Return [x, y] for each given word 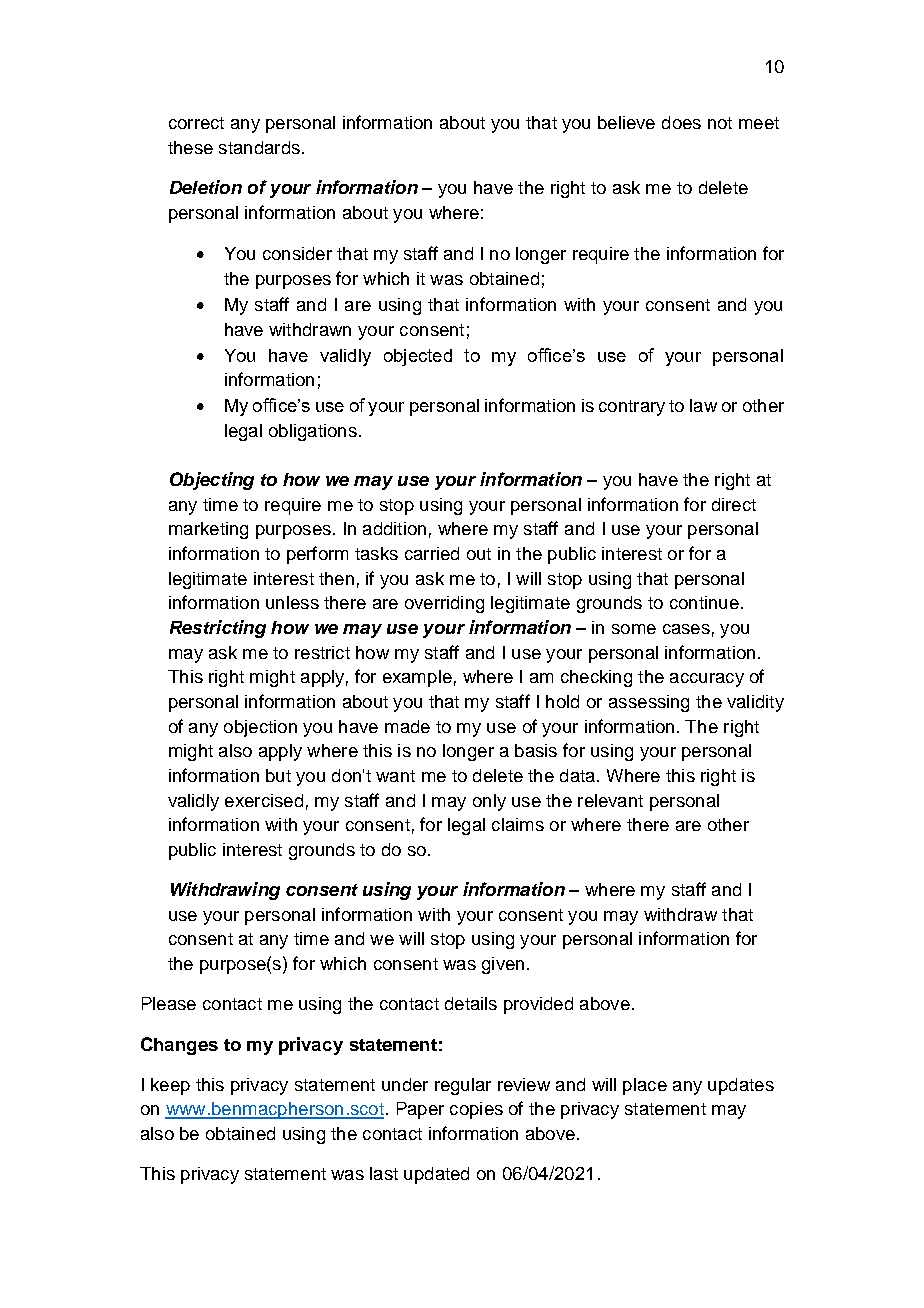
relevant [610, 800]
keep [170, 1086]
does [681, 122]
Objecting [212, 481]
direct [734, 504]
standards [259, 147]
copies [476, 1110]
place [645, 1086]
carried [432, 553]
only [489, 802]
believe [626, 122]
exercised [264, 800]
